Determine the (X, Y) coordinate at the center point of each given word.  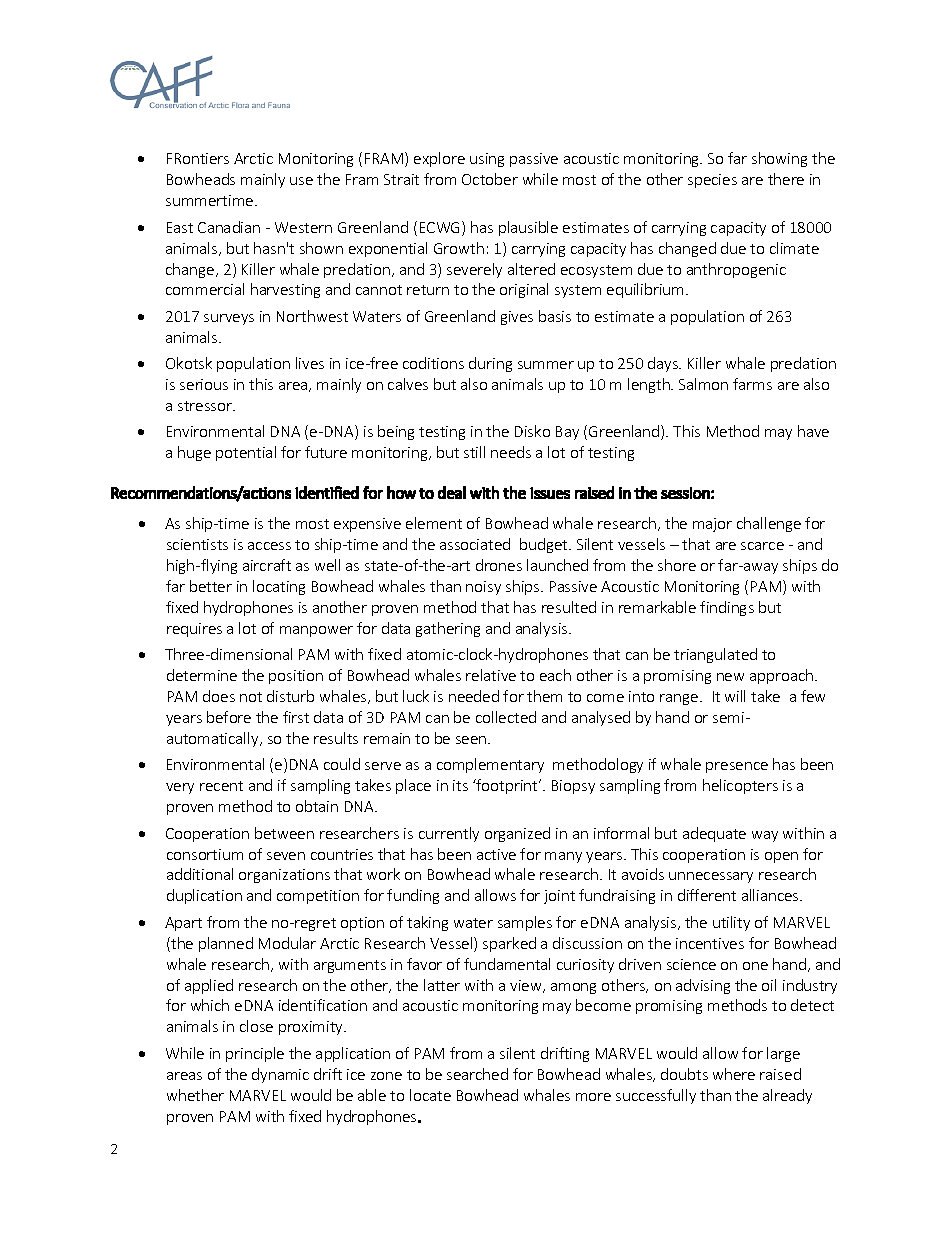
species (712, 181)
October (490, 179)
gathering (448, 629)
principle (255, 1054)
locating (279, 587)
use (301, 181)
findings (727, 608)
